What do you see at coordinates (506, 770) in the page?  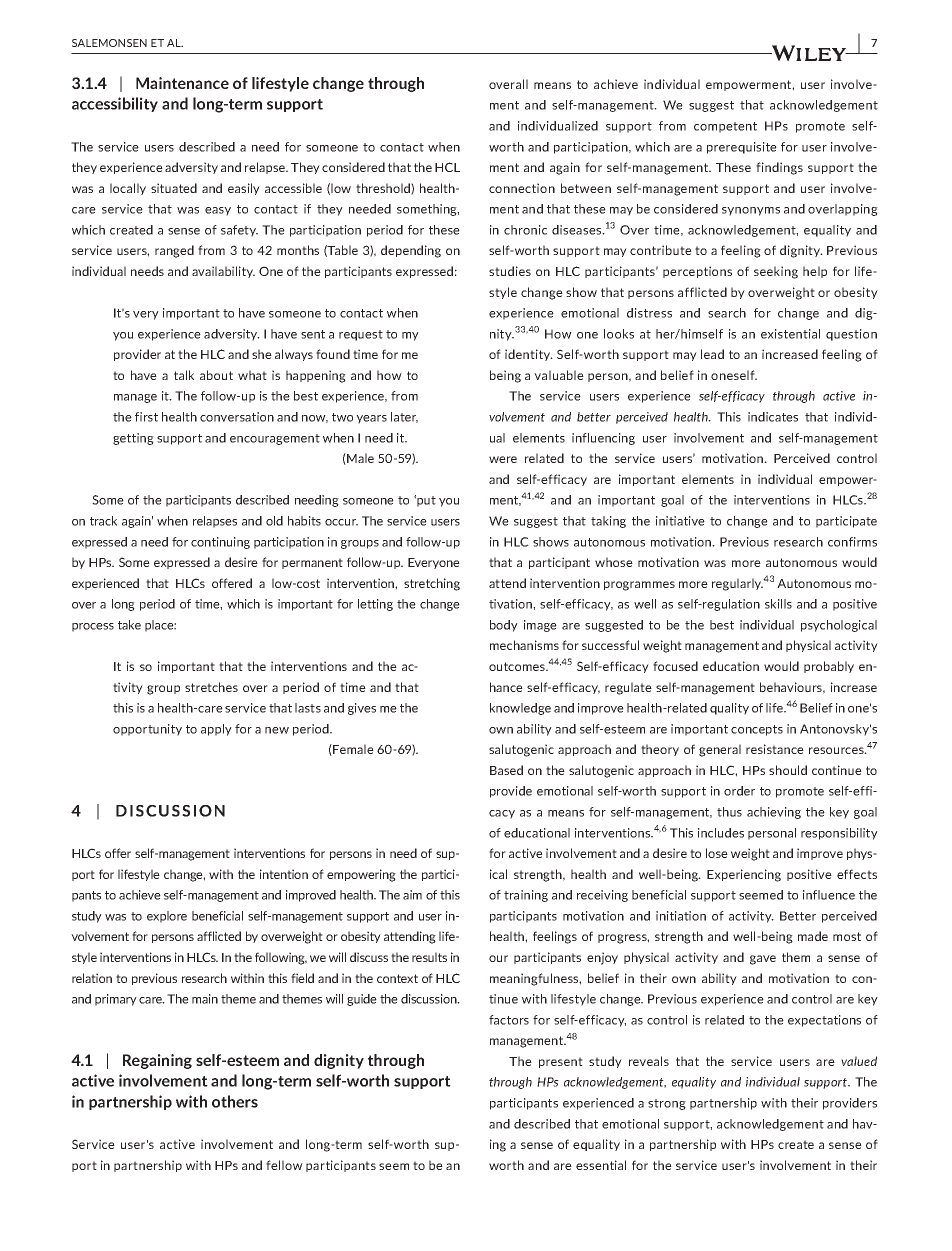 I see `Based` at bounding box center [506, 770].
